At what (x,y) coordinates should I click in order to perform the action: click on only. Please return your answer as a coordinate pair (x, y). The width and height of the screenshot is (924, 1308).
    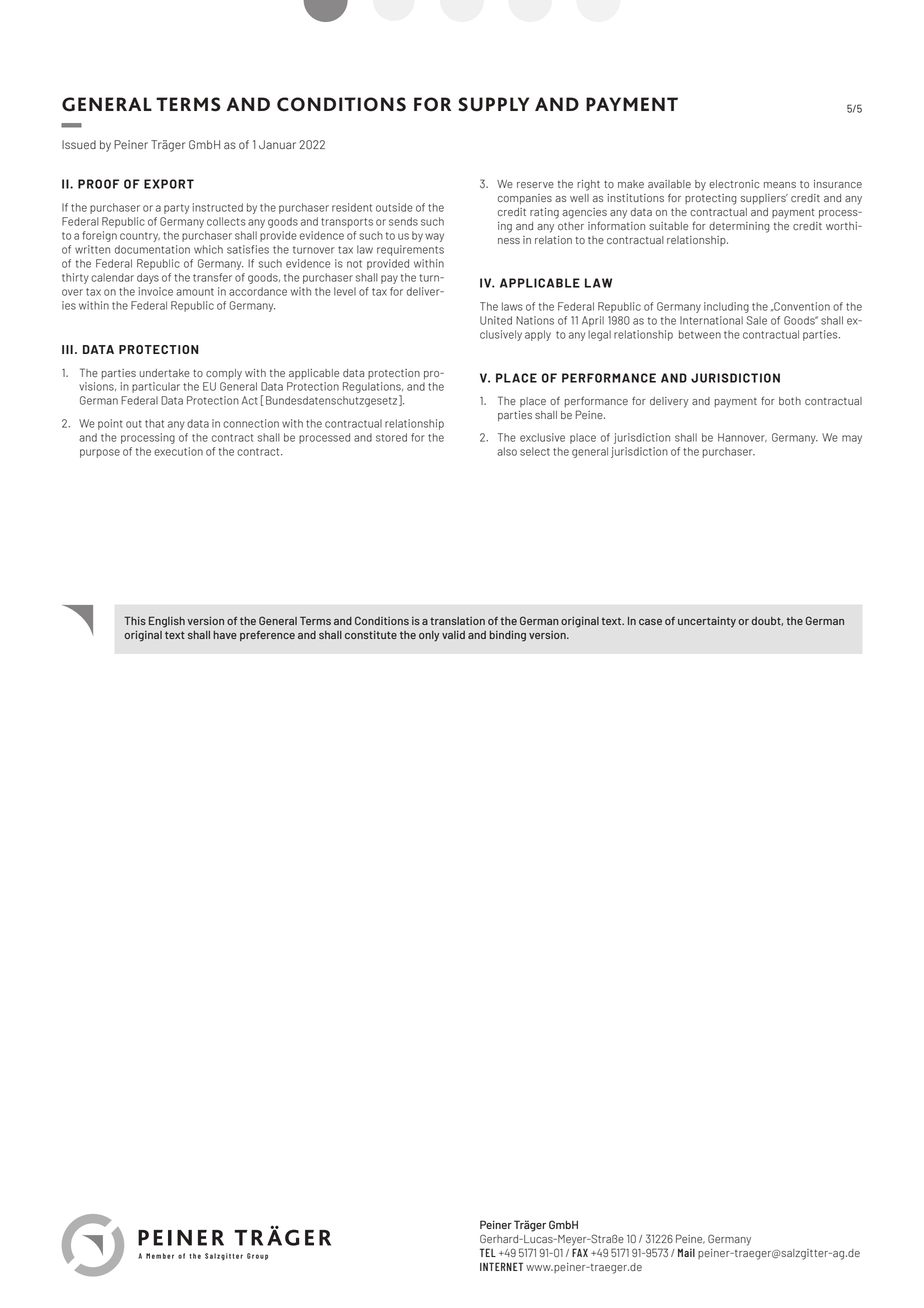
    Looking at the image, I should click on (429, 636).
